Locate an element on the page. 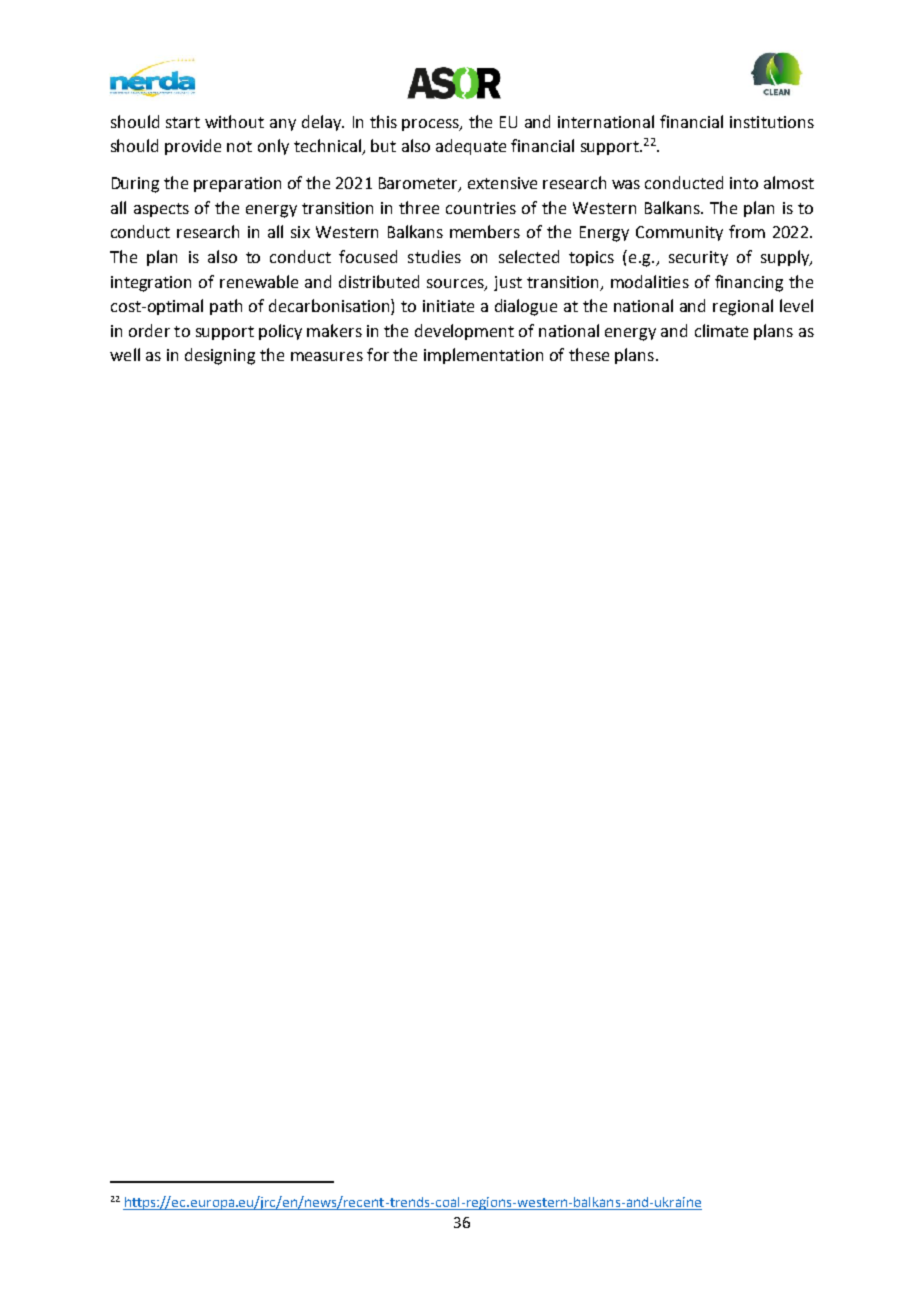 This image has height=1308, width=924. start is located at coordinates (183, 122).
